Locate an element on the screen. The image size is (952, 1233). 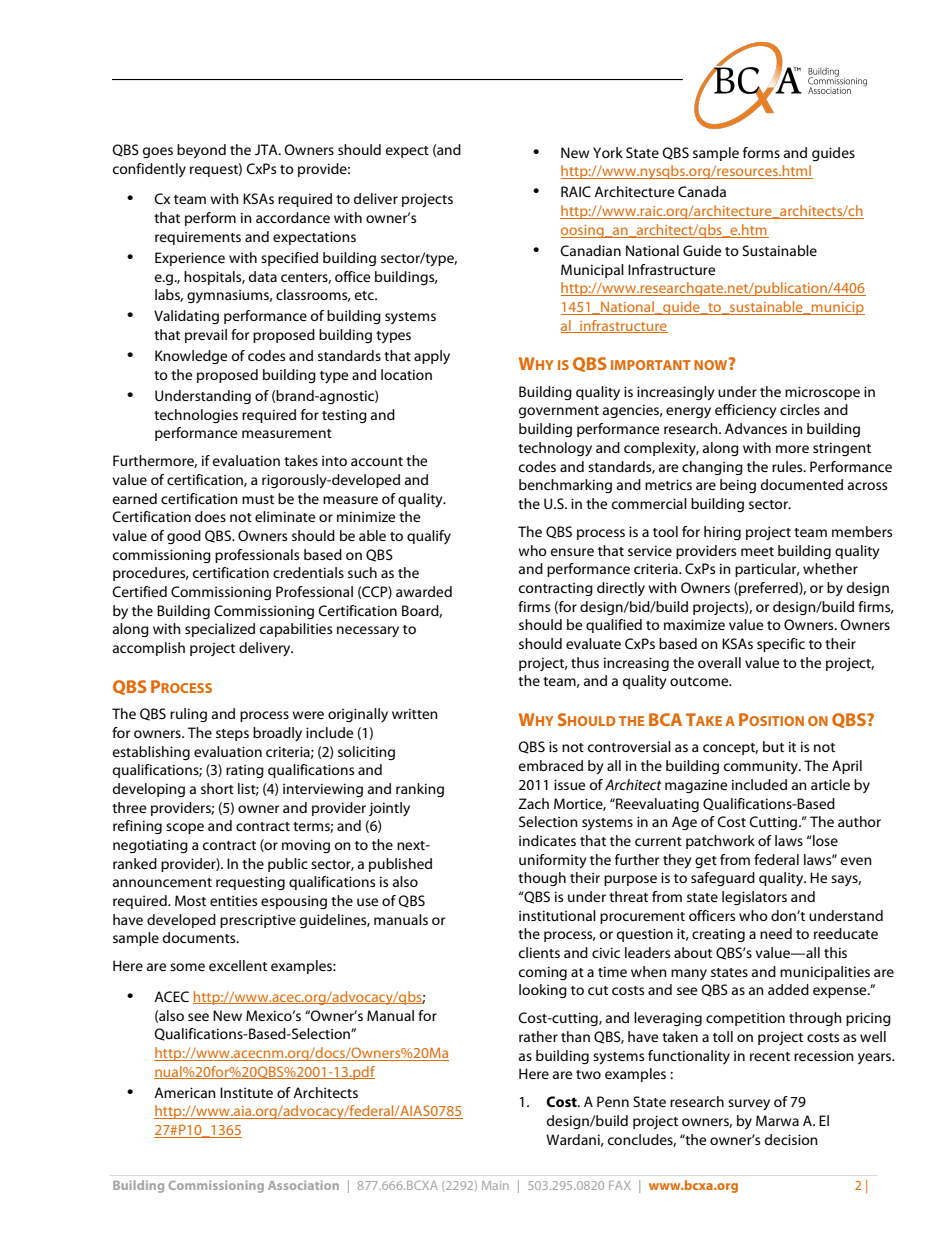
decision is located at coordinates (791, 1139).
